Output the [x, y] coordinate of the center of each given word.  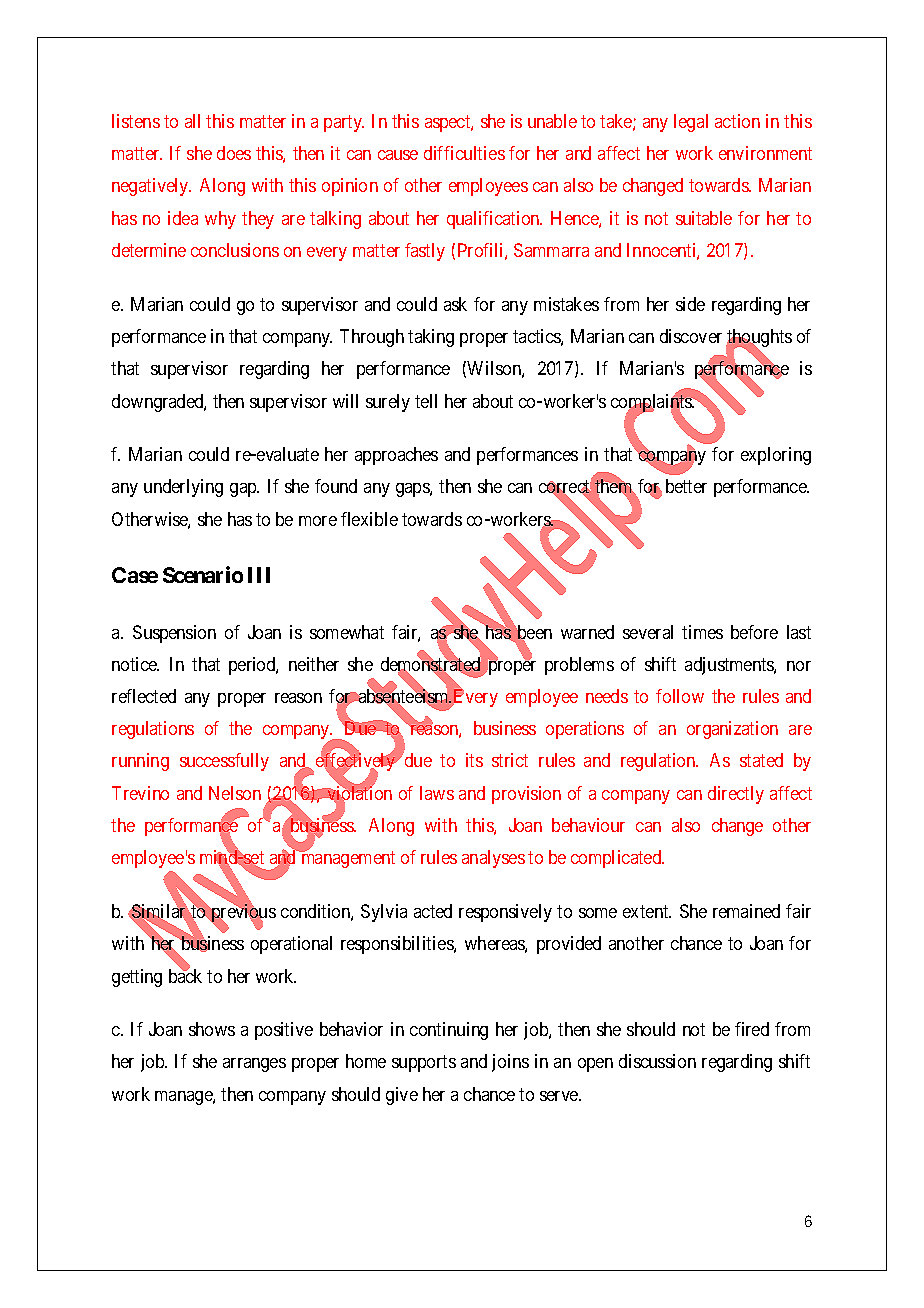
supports [424, 1063]
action [737, 121]
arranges [254, 1065]
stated [761, 760]
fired [752, 1029]
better [686, 486]
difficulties [464, 153]
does [234, 153]
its [474, 760]
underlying [183, 488]
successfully [224, 762]
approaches [396, 456]
